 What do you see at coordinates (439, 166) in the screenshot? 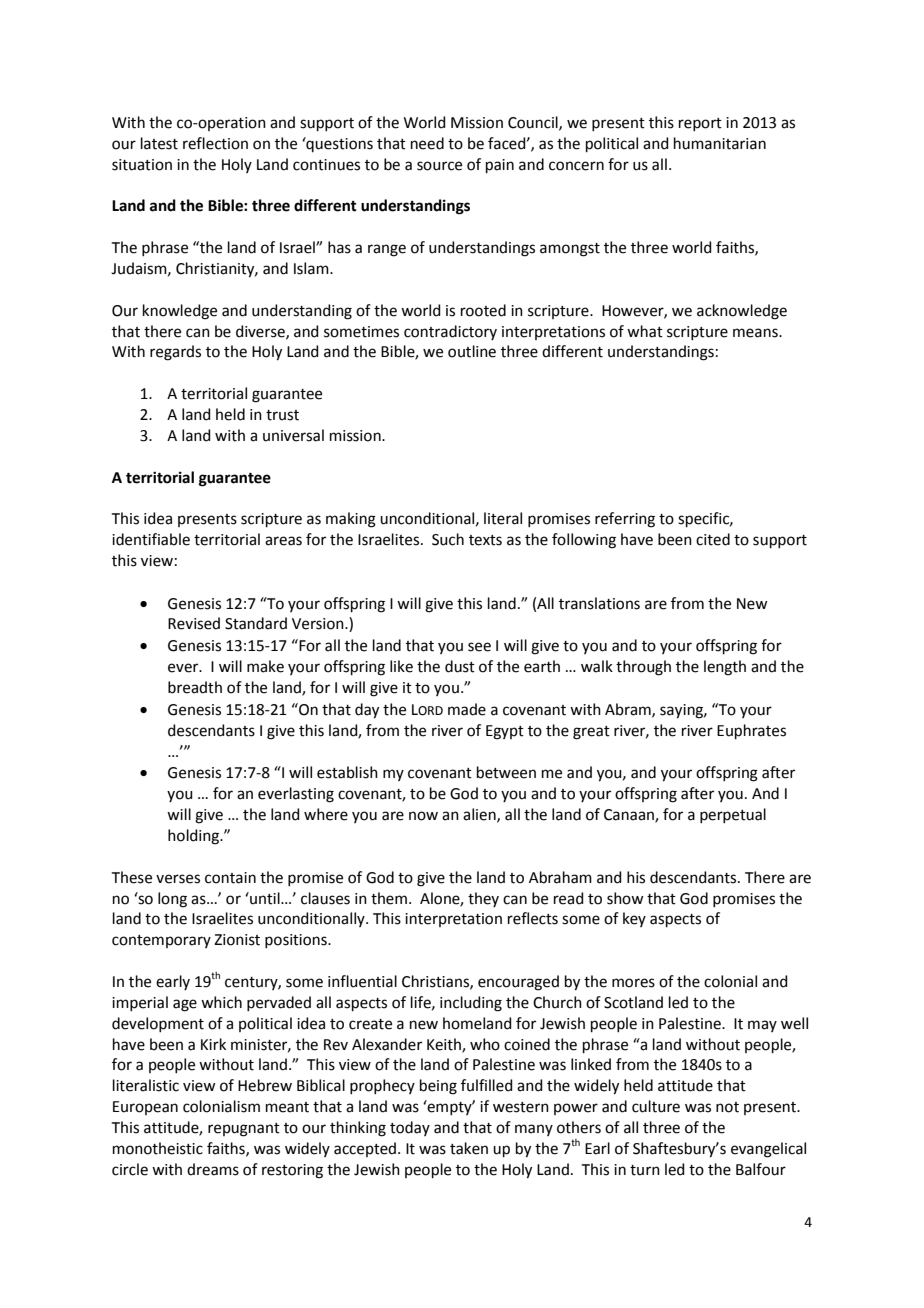
I see `source` at bounding box center [439, 166].
